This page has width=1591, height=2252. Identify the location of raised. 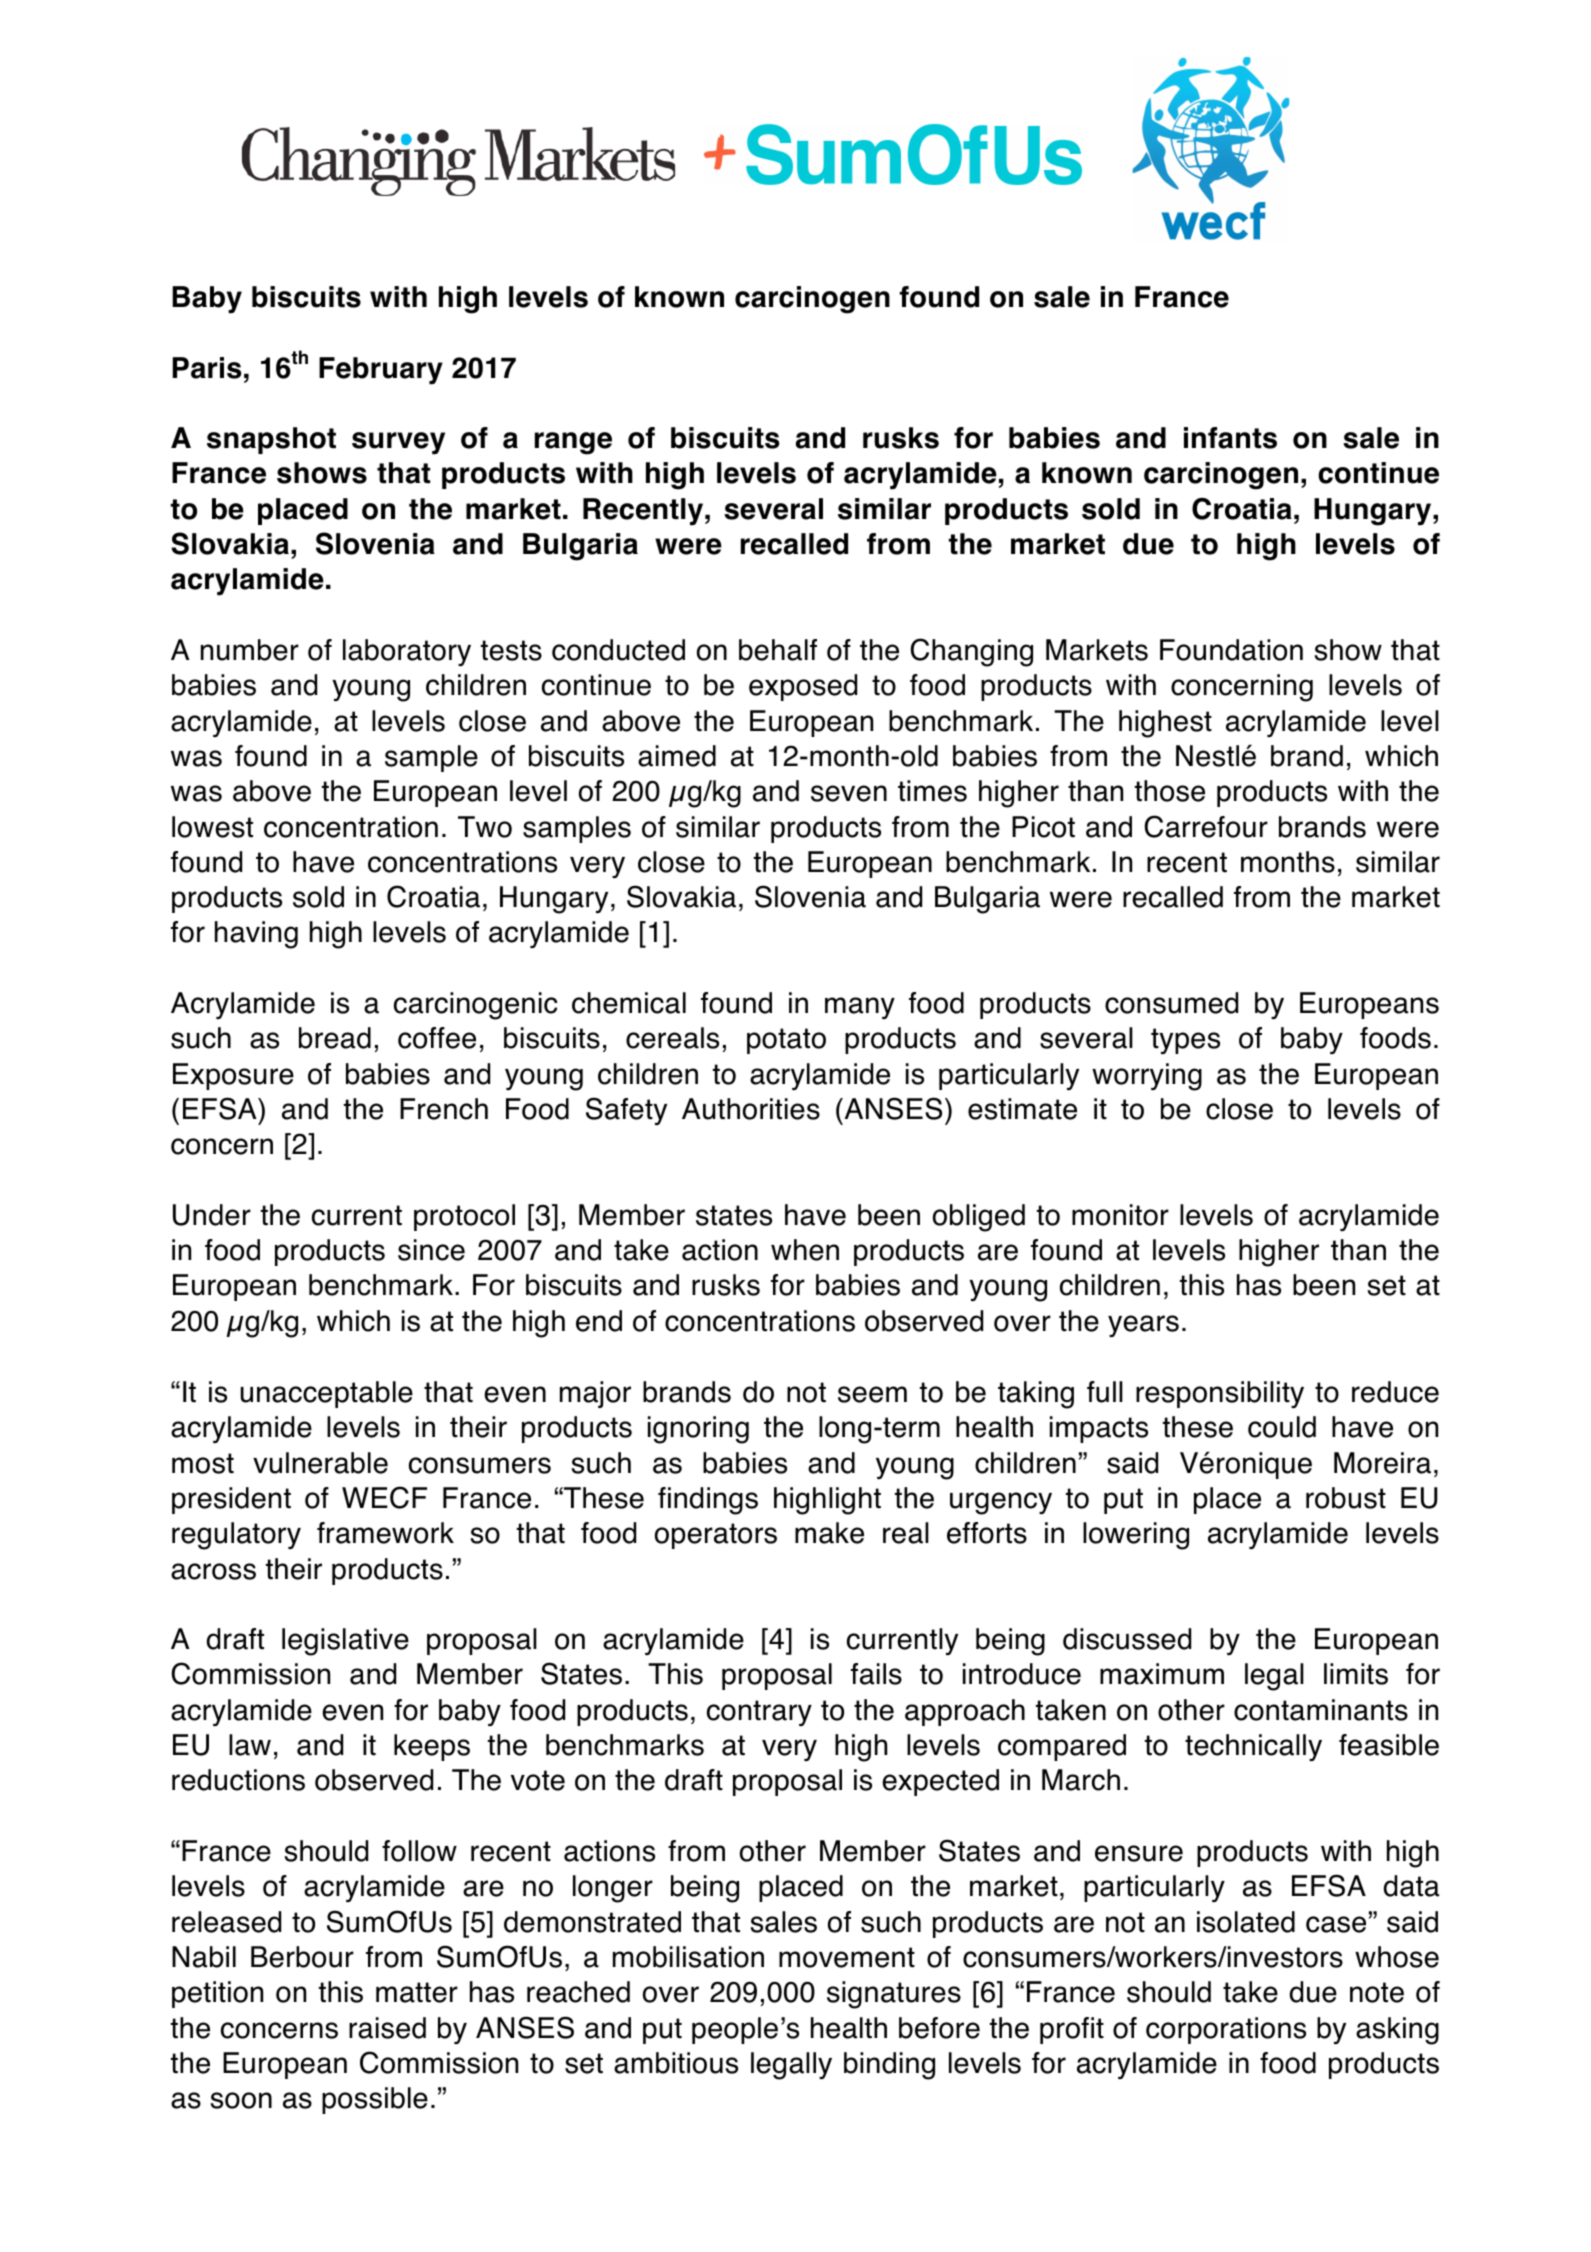
(387, 2028).
